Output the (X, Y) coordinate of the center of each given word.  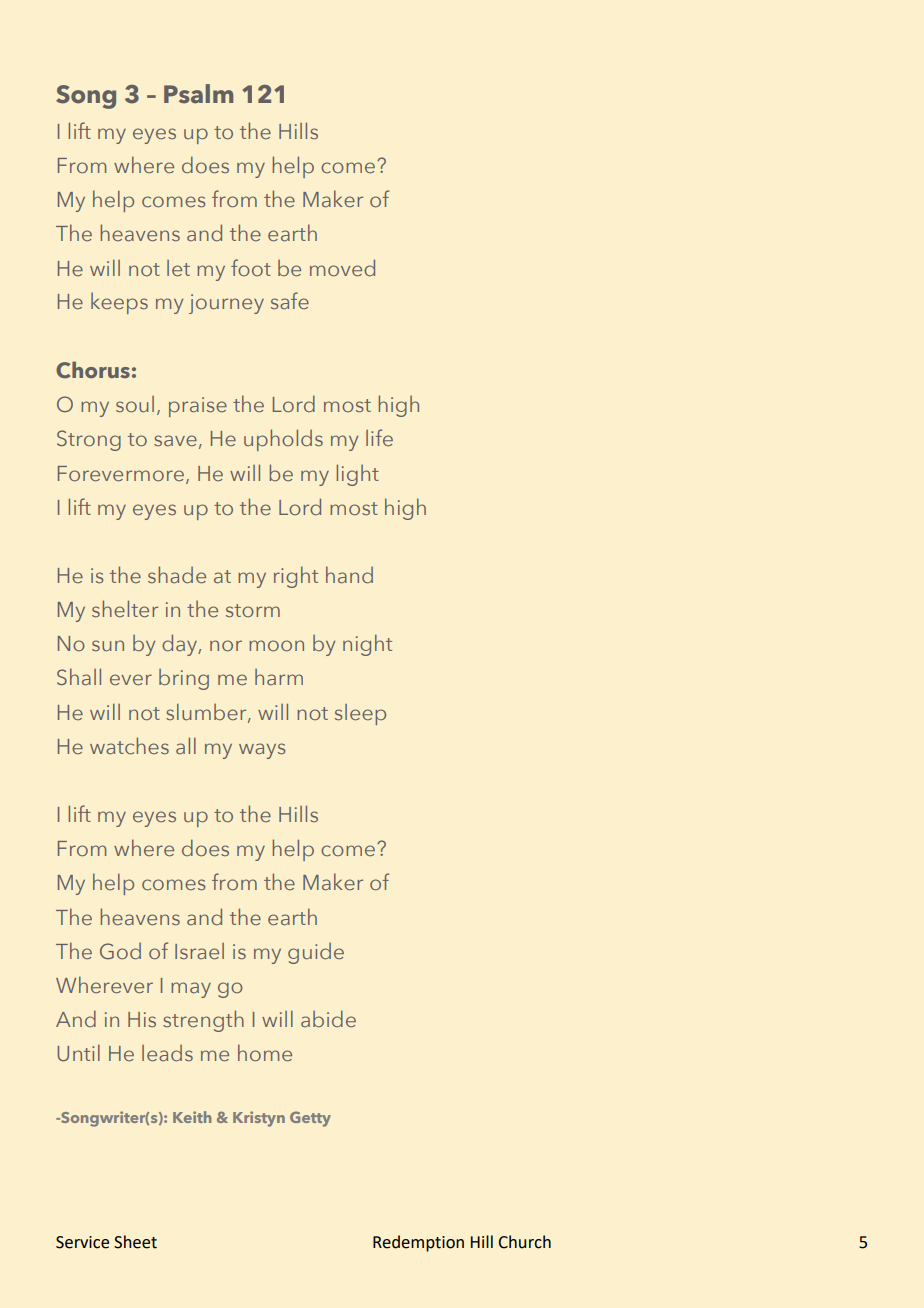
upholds (283, 440)
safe (290, 300)
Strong (89, 440)
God (120, 951)
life (379, 437)
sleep (360, 714)
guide (316, 953)
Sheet (135, 1242)
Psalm (198, 94)
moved (342, 267)
